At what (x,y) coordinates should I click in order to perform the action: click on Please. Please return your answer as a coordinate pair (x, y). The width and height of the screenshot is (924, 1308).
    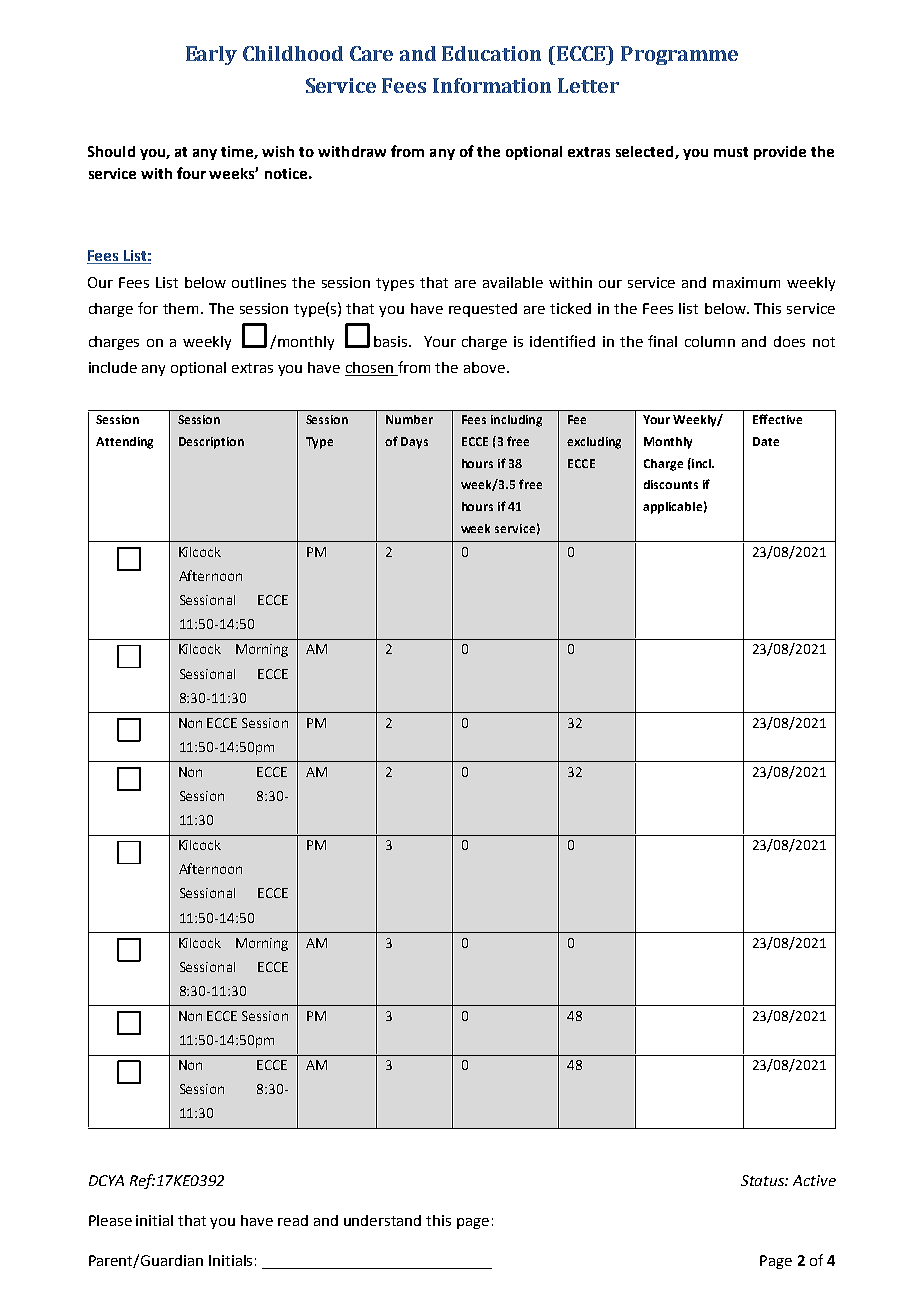
    Looking at the image, I should click on (110, 1220).
